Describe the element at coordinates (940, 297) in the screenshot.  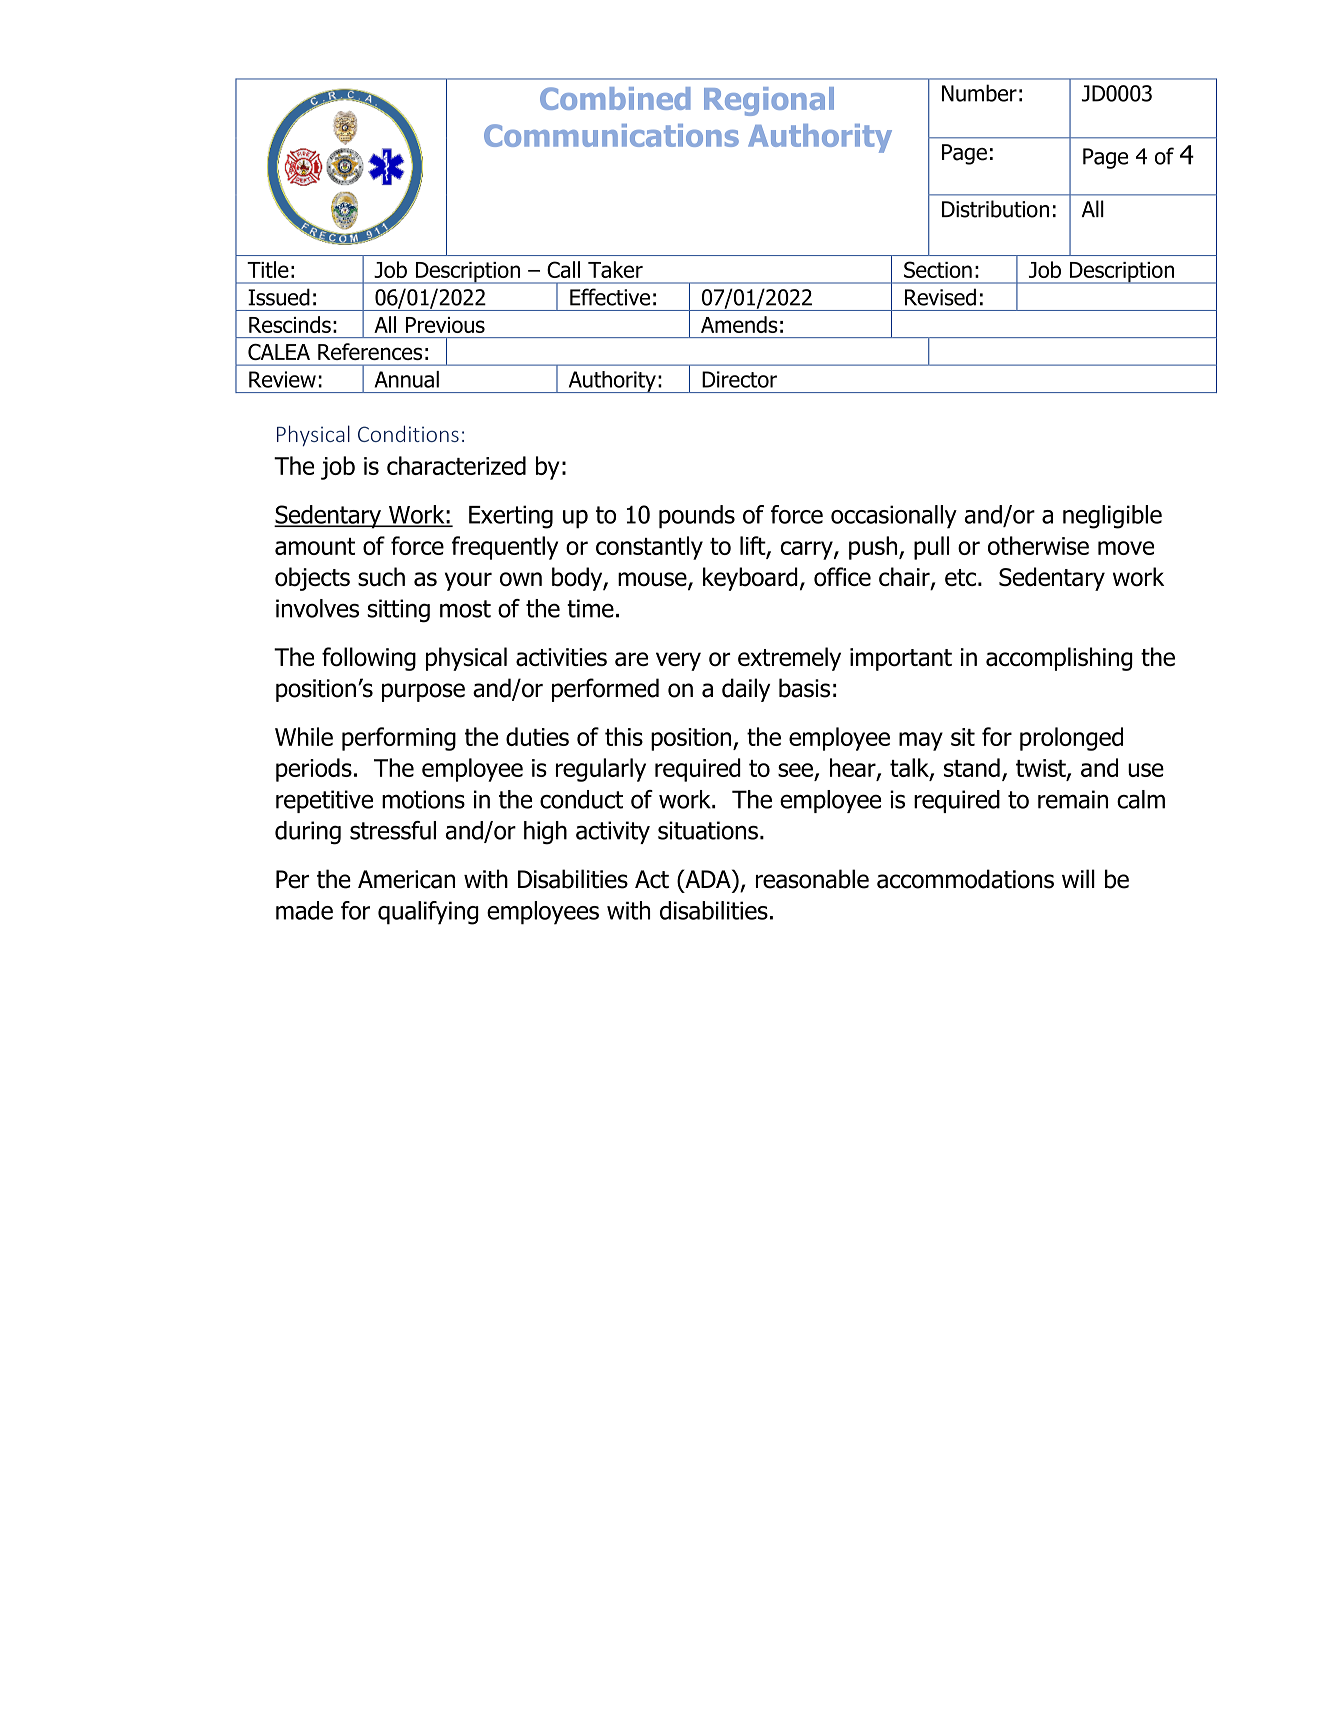
I see `Revised` at that location.
